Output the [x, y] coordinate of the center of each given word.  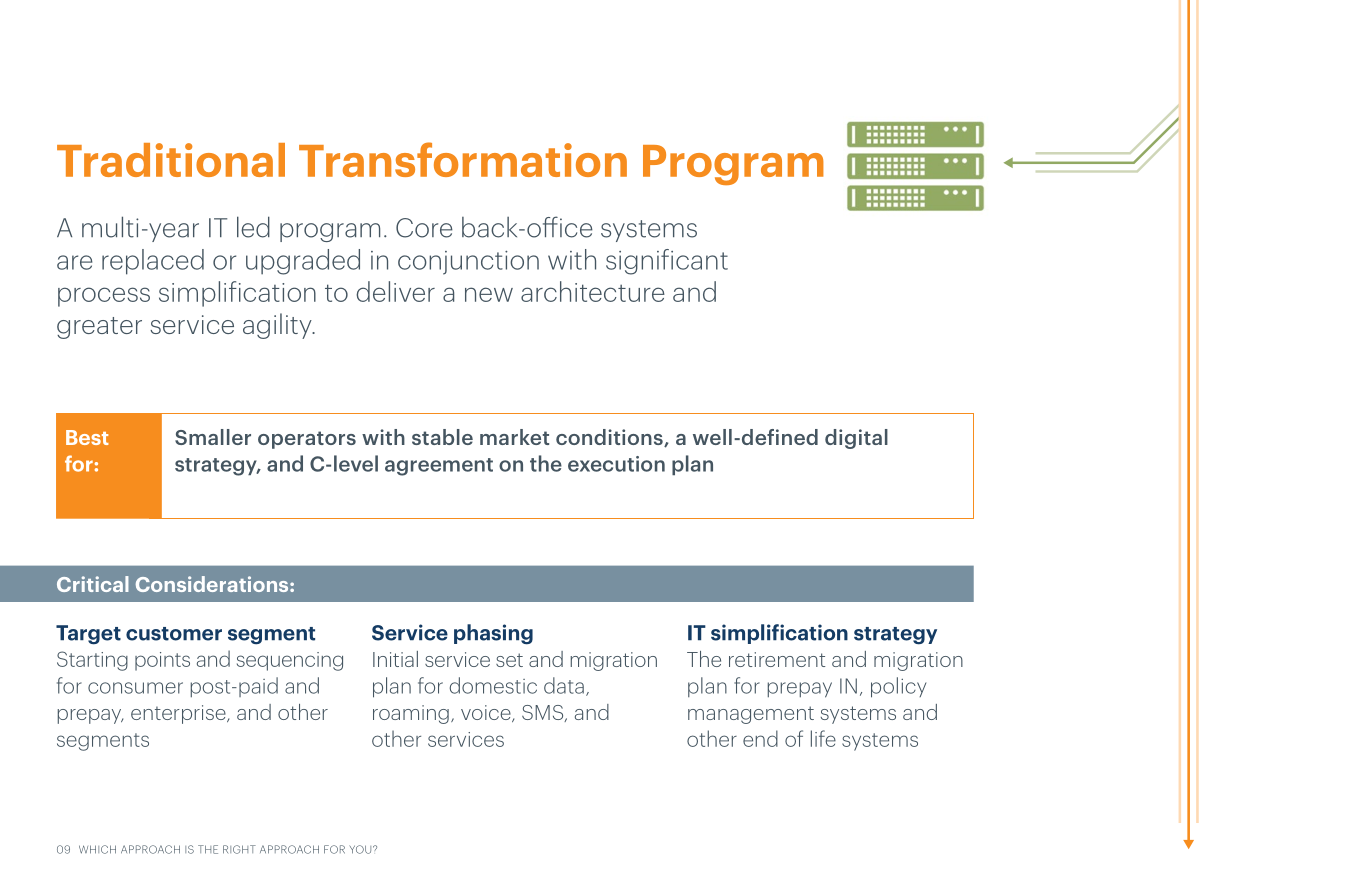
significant [667, 262]
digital [856, 439]
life [823, 738]
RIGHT [239, 849]
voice [487, 713]
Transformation [463, 159]
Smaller [213, 437]
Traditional [171, 160]
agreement [439, 467]
